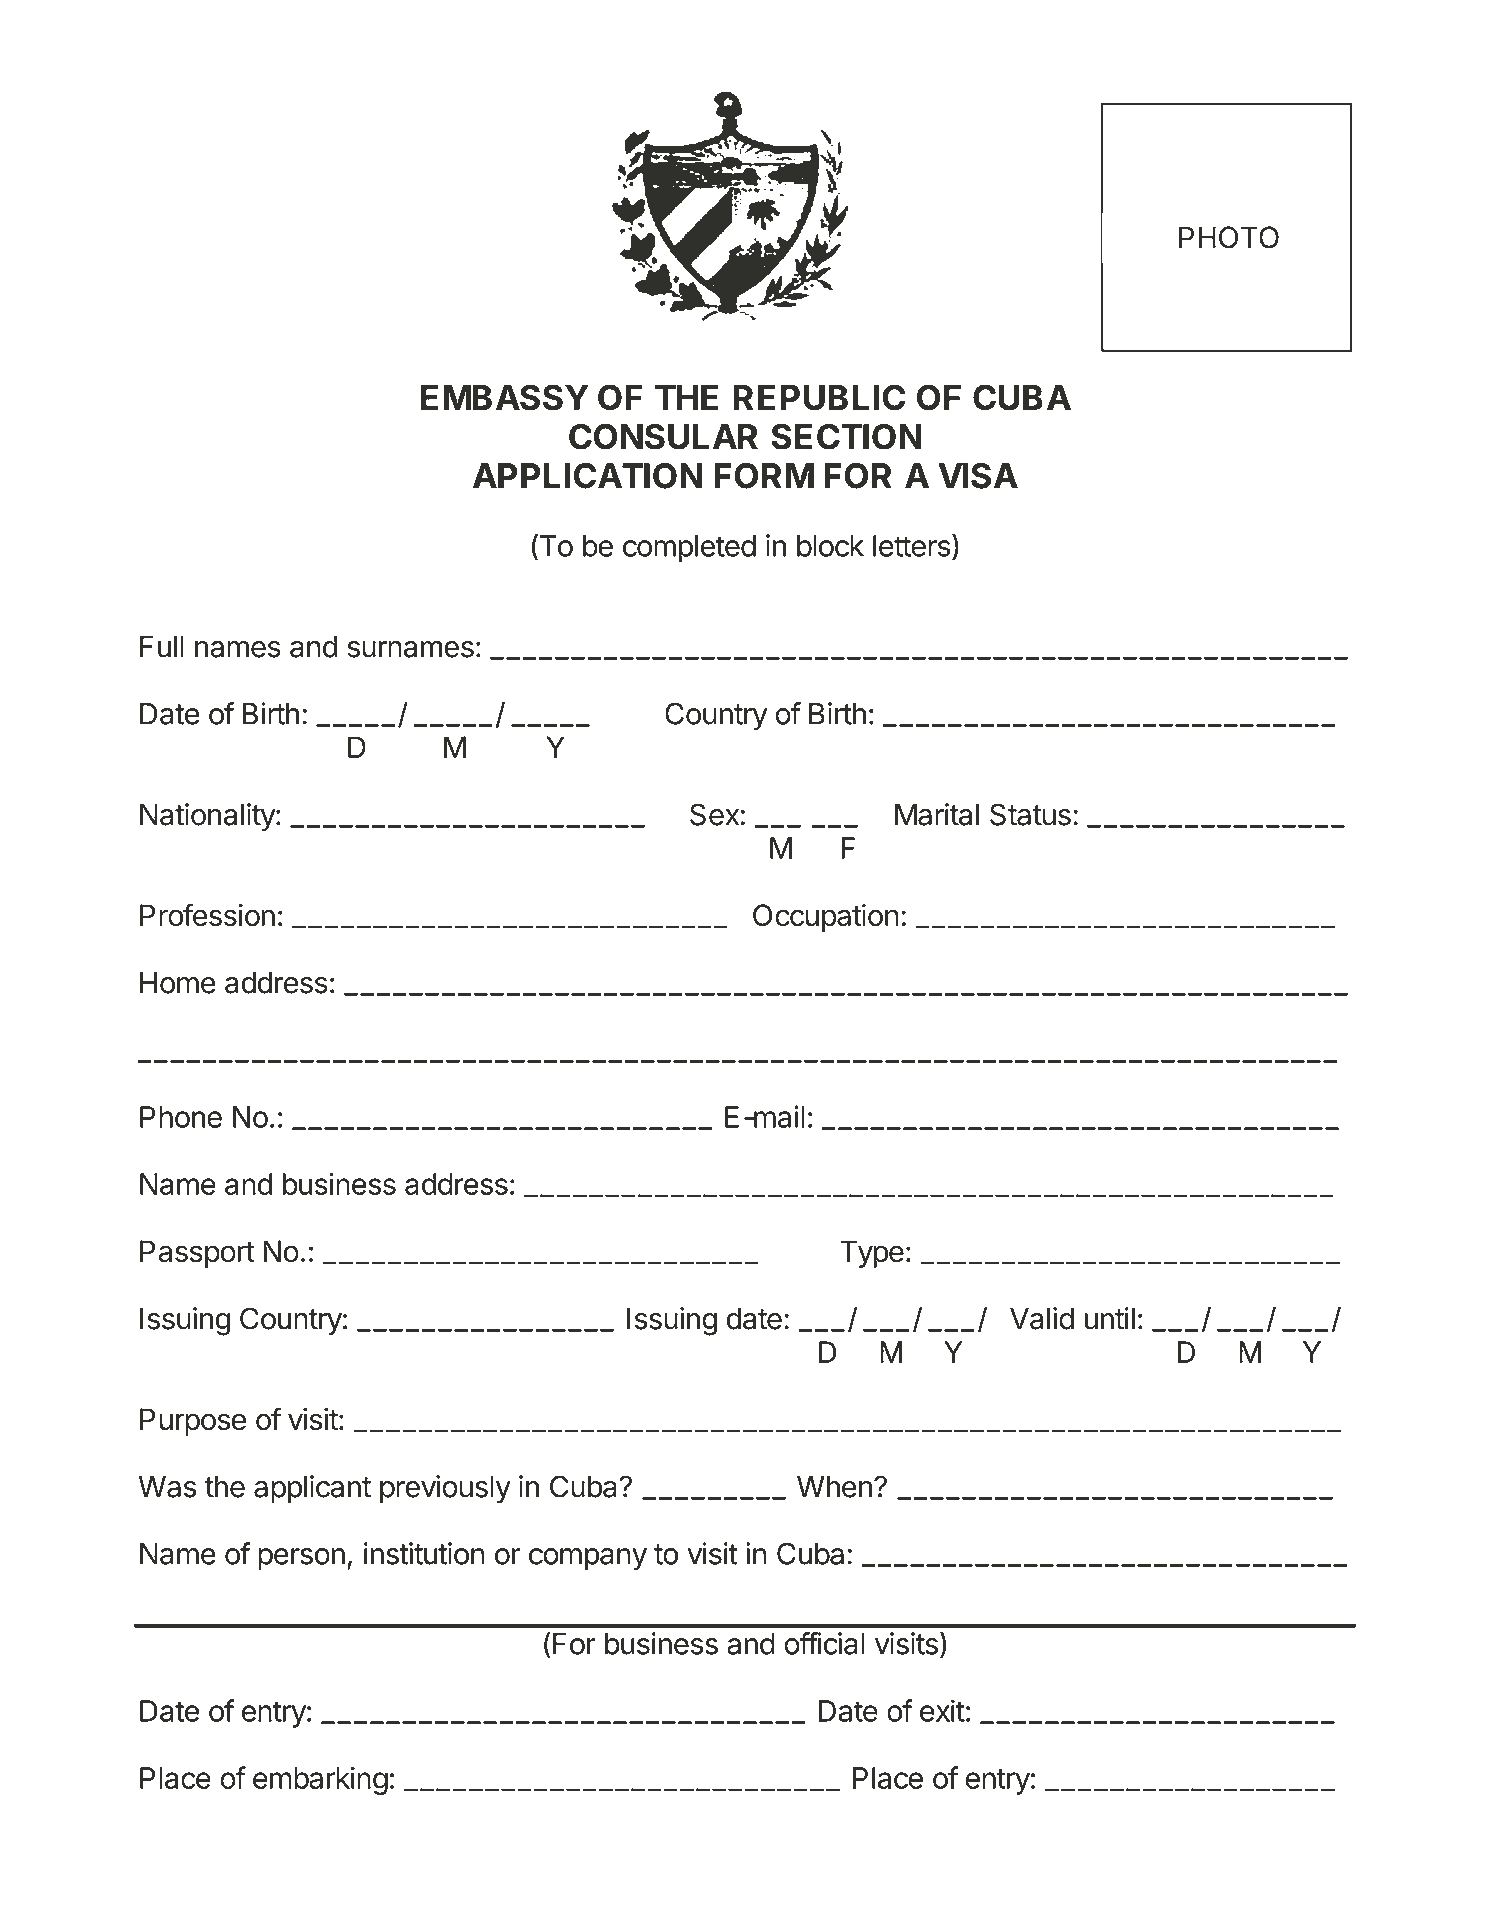 The image size is (1490, 1928). What do you see at coordinates (178, 983) in the page?
I see `Home` at bounding box center [178, 983].
